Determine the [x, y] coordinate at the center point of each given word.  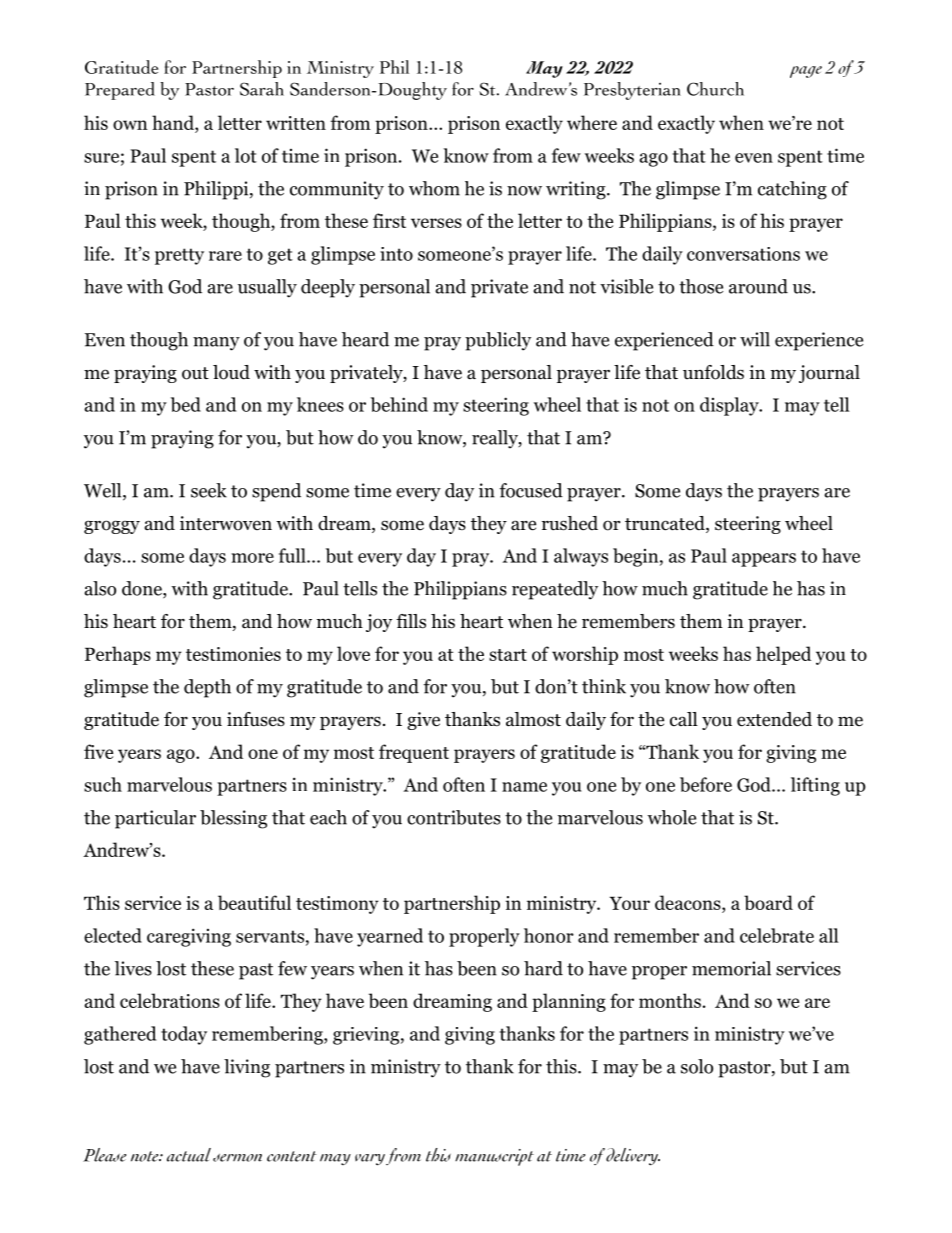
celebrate [777, 935]
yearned [390, 937]
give [423, 721]
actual [189, 1155]
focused [531, 490]
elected [113, 935]
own [130, 125]
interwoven [226, 523]
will [755, 339]
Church [715, 89]
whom [434, 188]
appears [764, 560]
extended [774, 719]
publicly [498, 341]
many [216, 344]
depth [207, 688]
